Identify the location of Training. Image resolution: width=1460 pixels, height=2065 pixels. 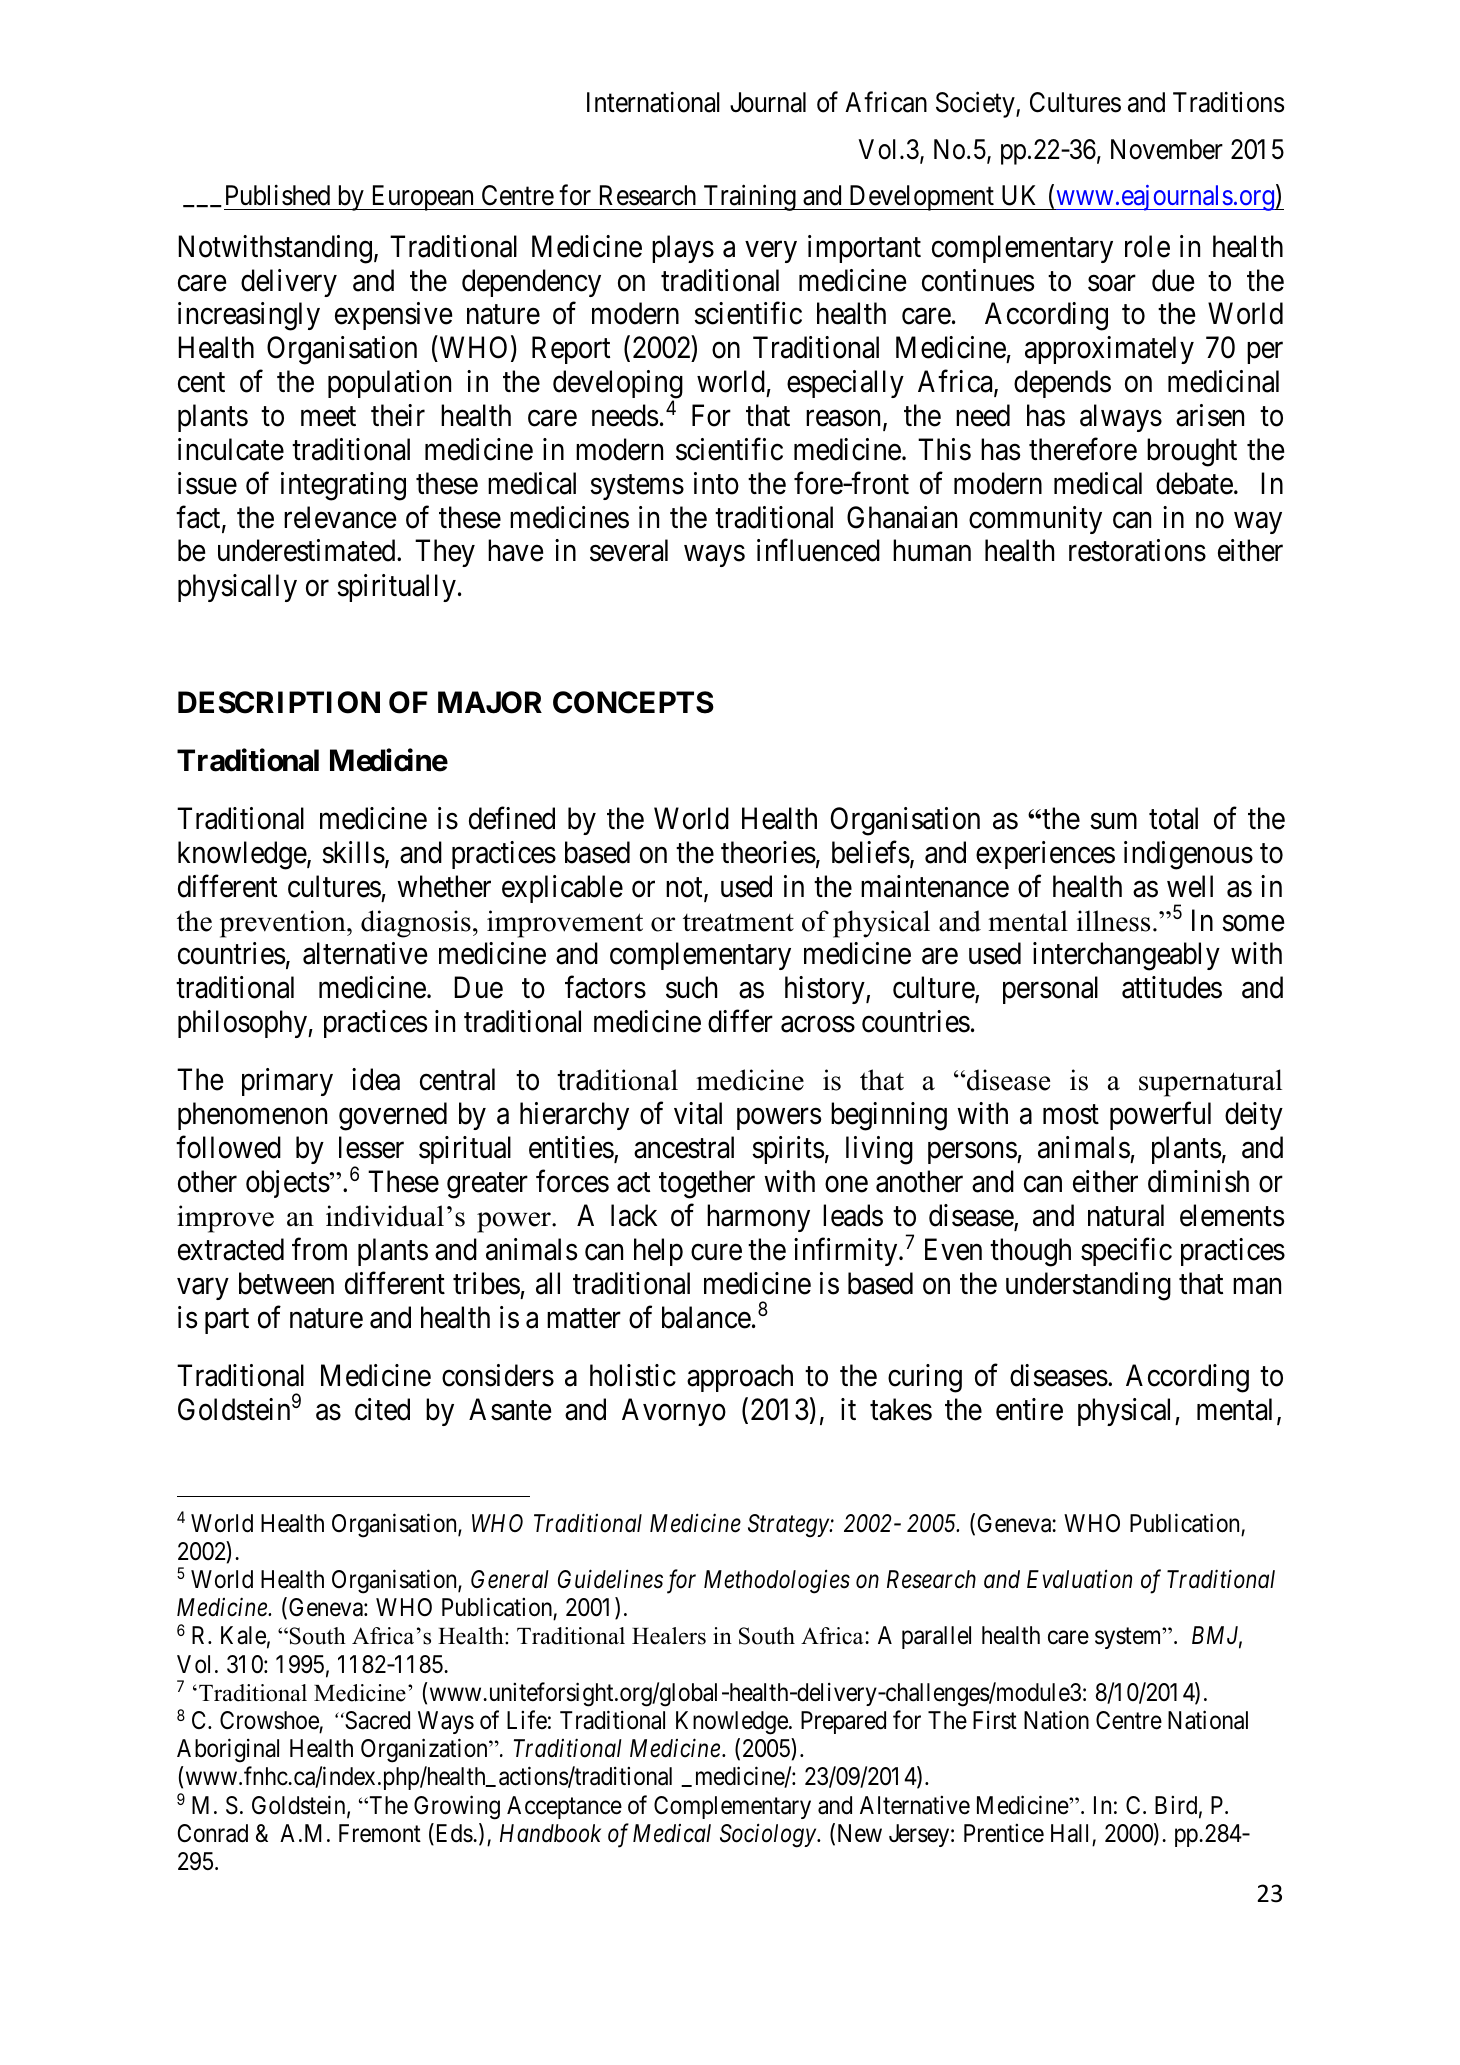
(749, 198).
